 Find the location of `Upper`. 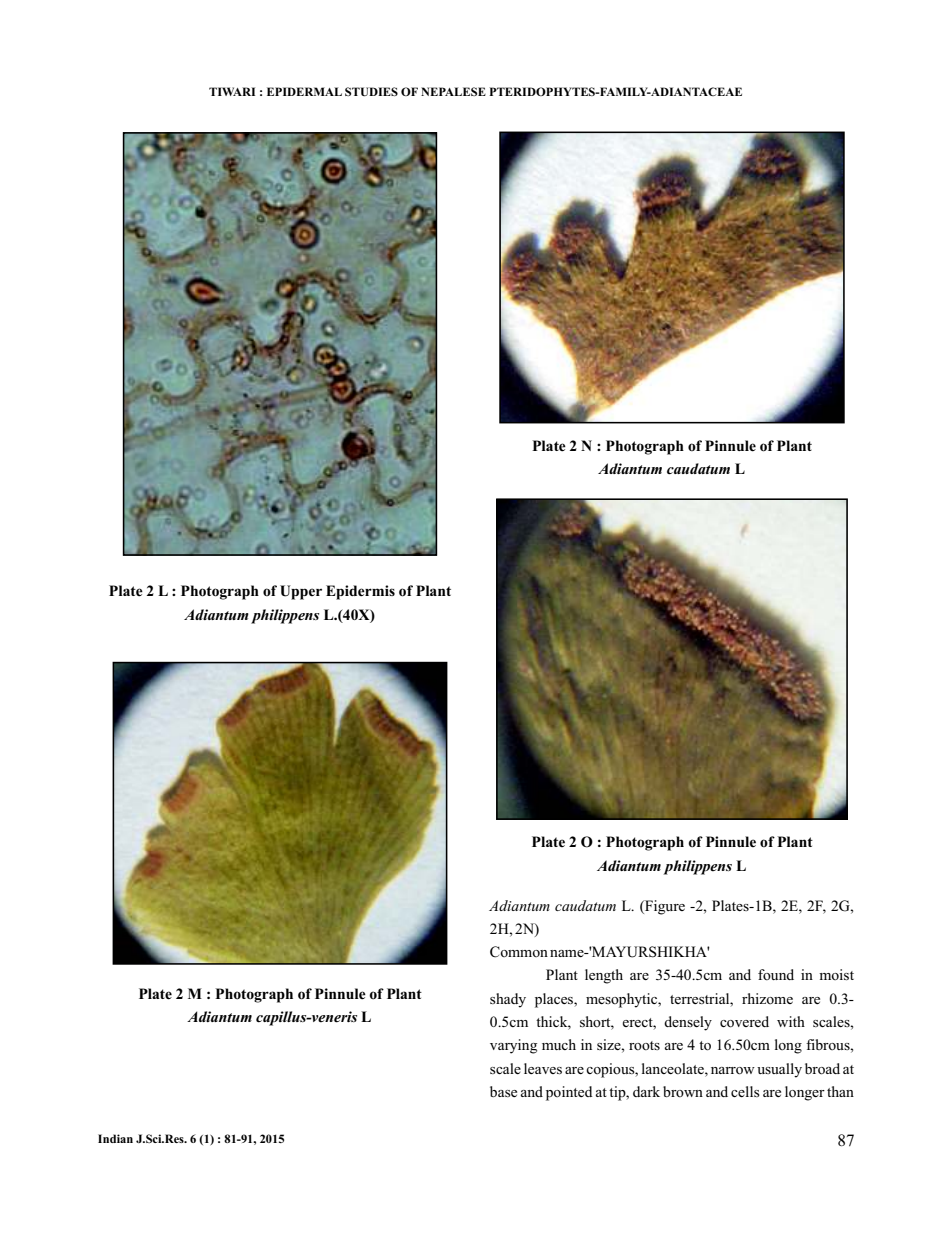

Upper is located at coordinates (301, 592).
